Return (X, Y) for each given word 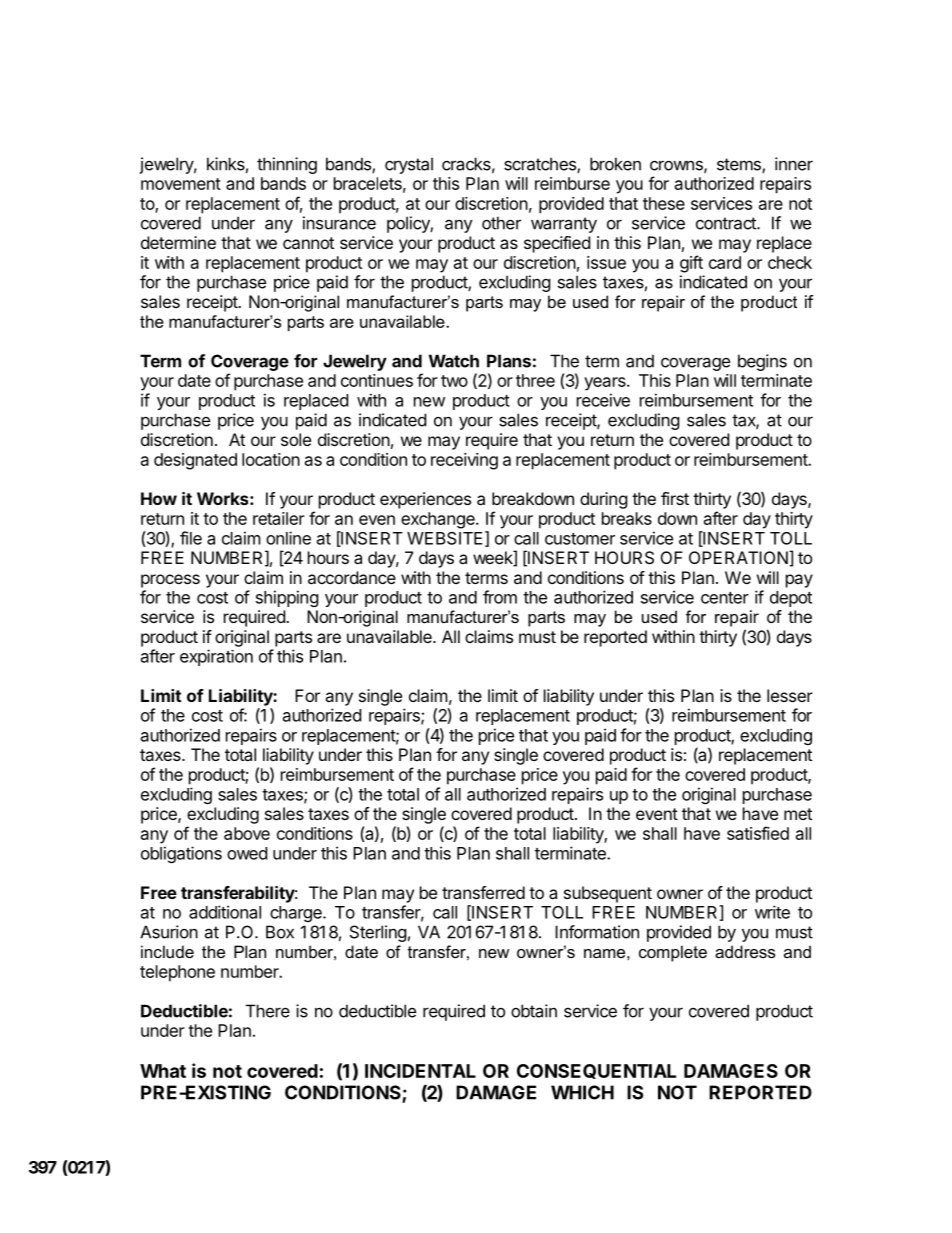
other (501, 223)
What (163, 1071)
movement (181, 184)
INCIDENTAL (420, 1071)
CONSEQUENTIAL (596, 1071)
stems (740, 165)
